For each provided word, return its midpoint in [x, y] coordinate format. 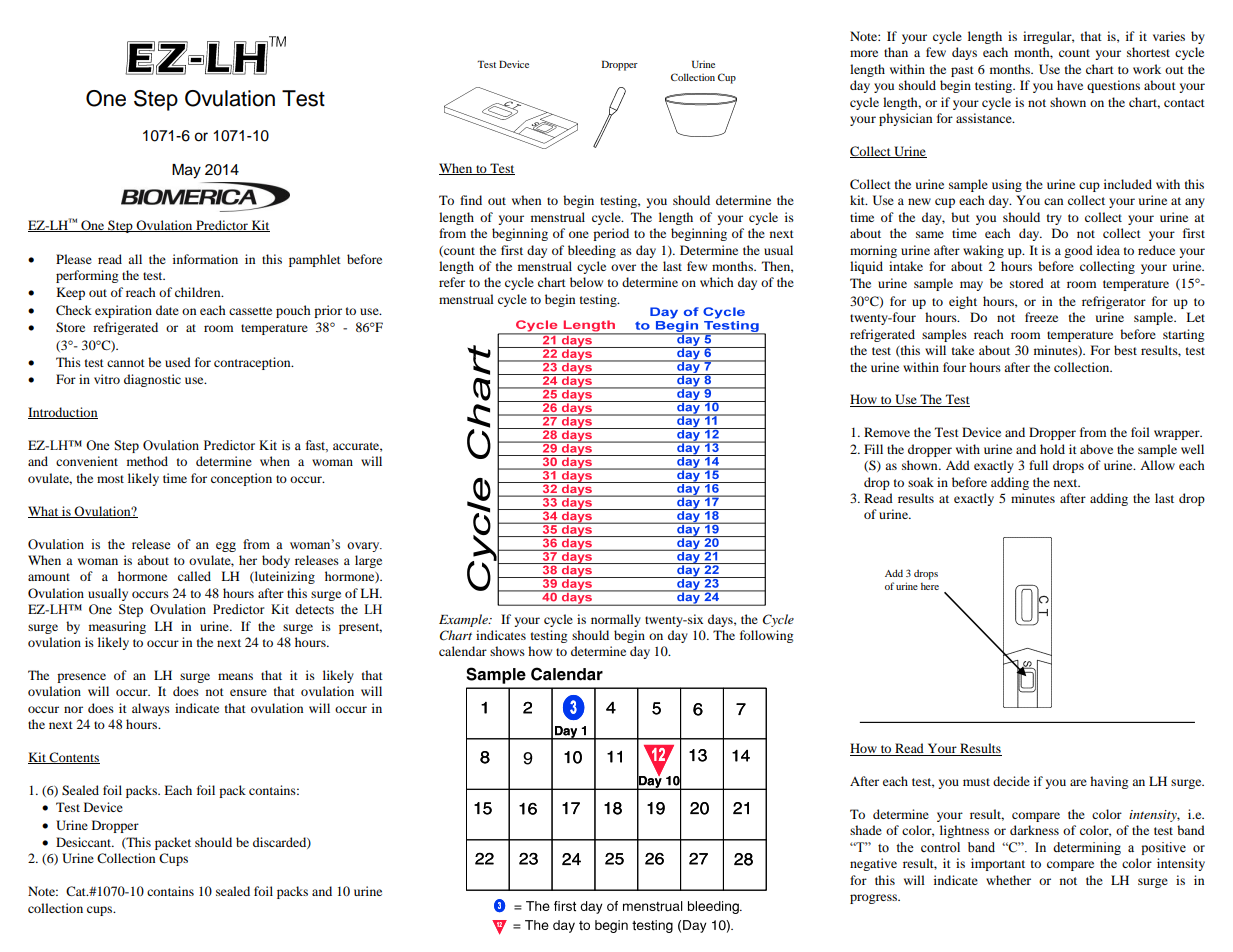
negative [873, 864]
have [1070, 85]
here [930, 586]
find [471, 200]
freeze [1041, 317]
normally [616, 620]
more [864, 53]
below [586, 282]
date [167, 310]
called [194, 576]
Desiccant [85, 842]
